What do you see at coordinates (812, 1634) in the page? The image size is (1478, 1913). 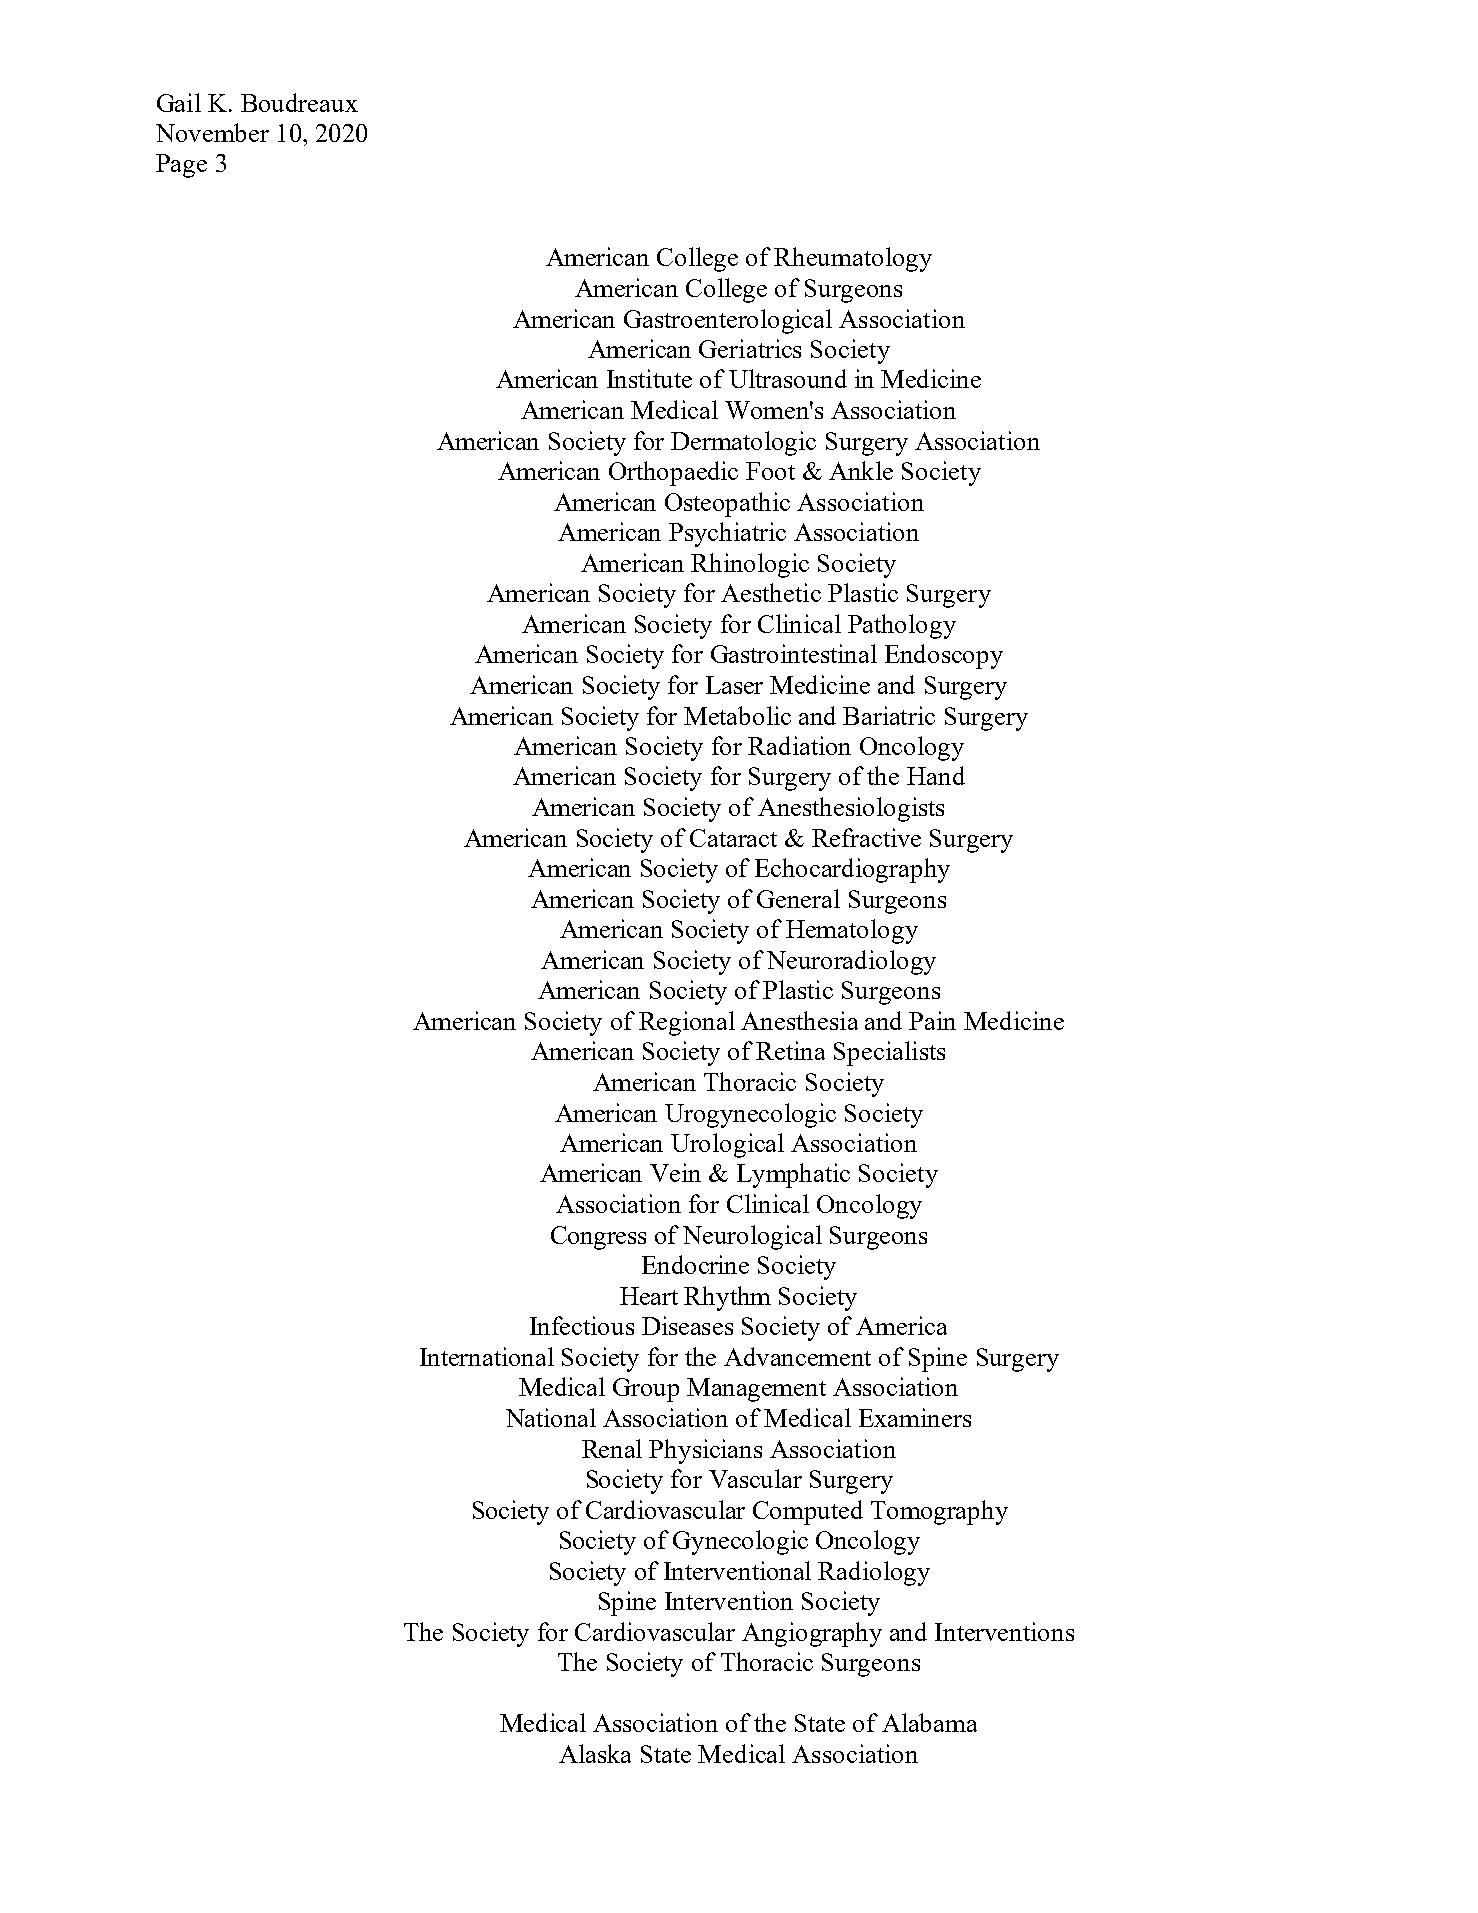 I see `Angiography` at bounding box center [812, 1634].
